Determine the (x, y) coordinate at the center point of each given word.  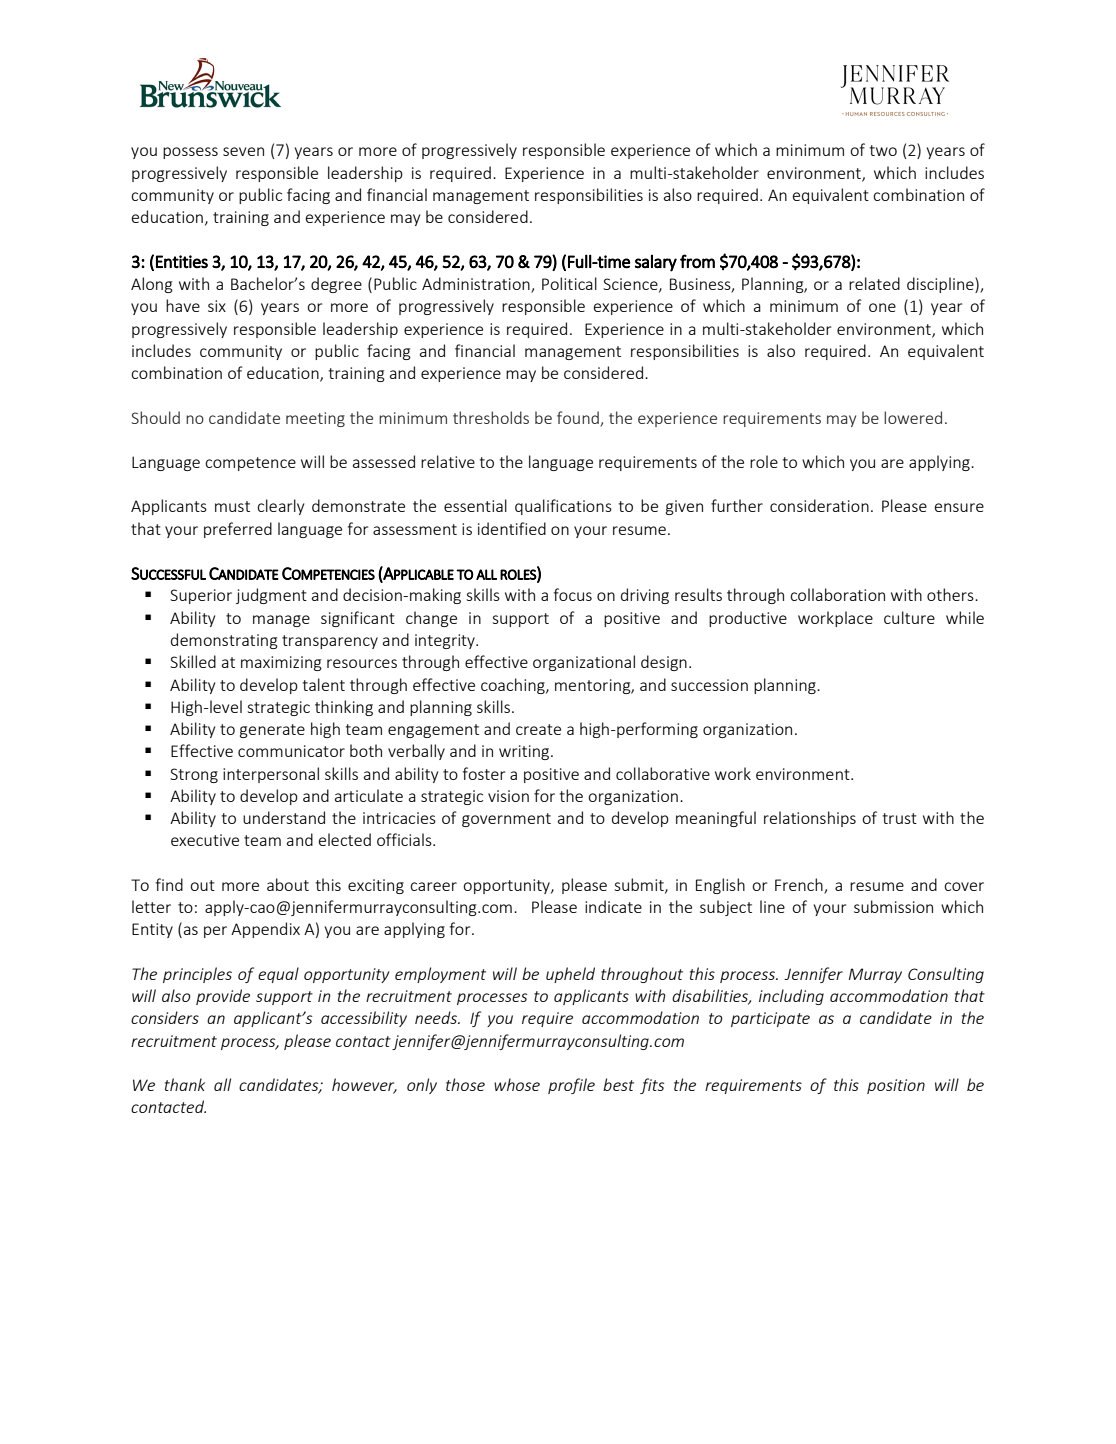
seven (243, 151)
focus (573, 594)
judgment (271, 596)
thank (185, 1084)
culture (909, 617)
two (883, 150)
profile (571, 1086)
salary (656, 263)
